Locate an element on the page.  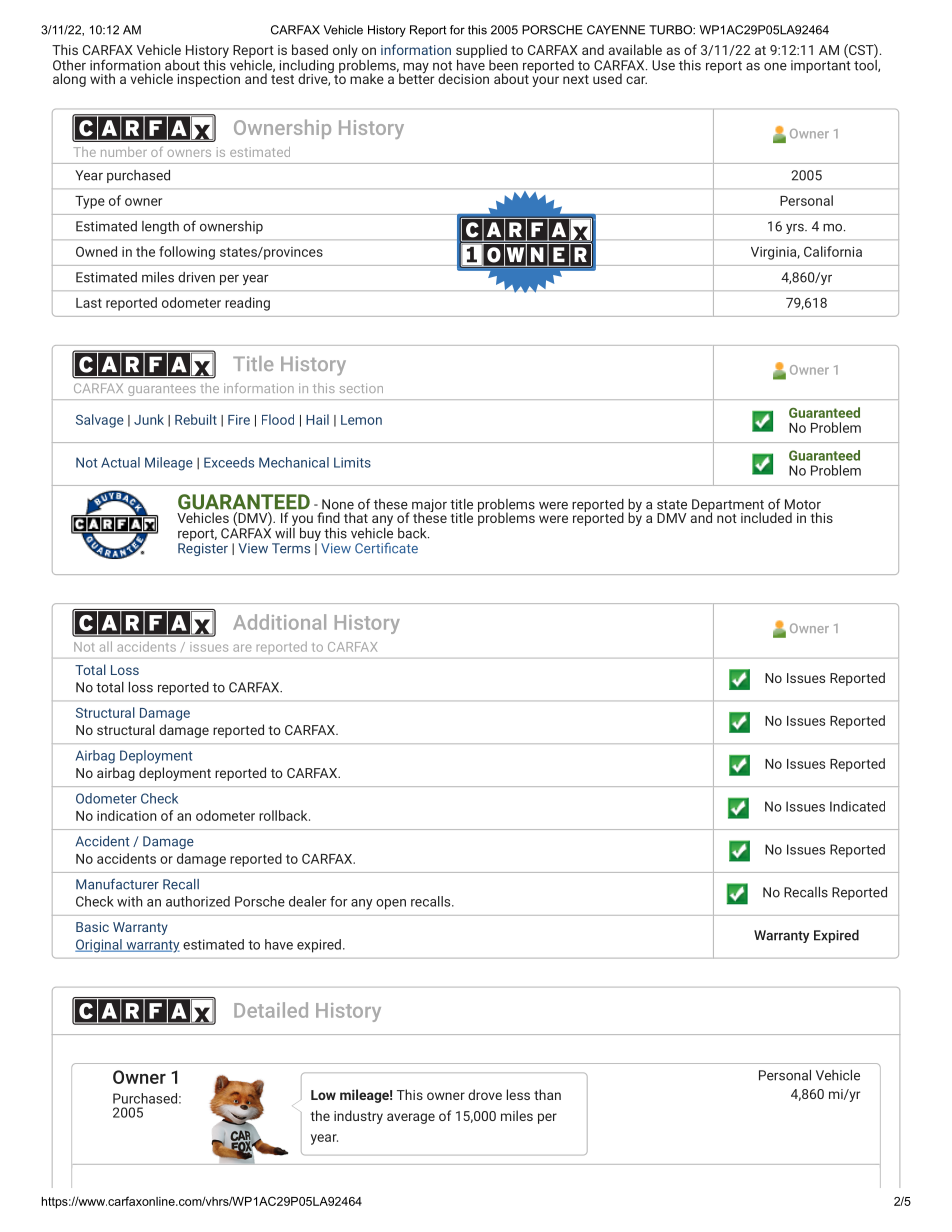
section is located at coordinates (361, 388).
